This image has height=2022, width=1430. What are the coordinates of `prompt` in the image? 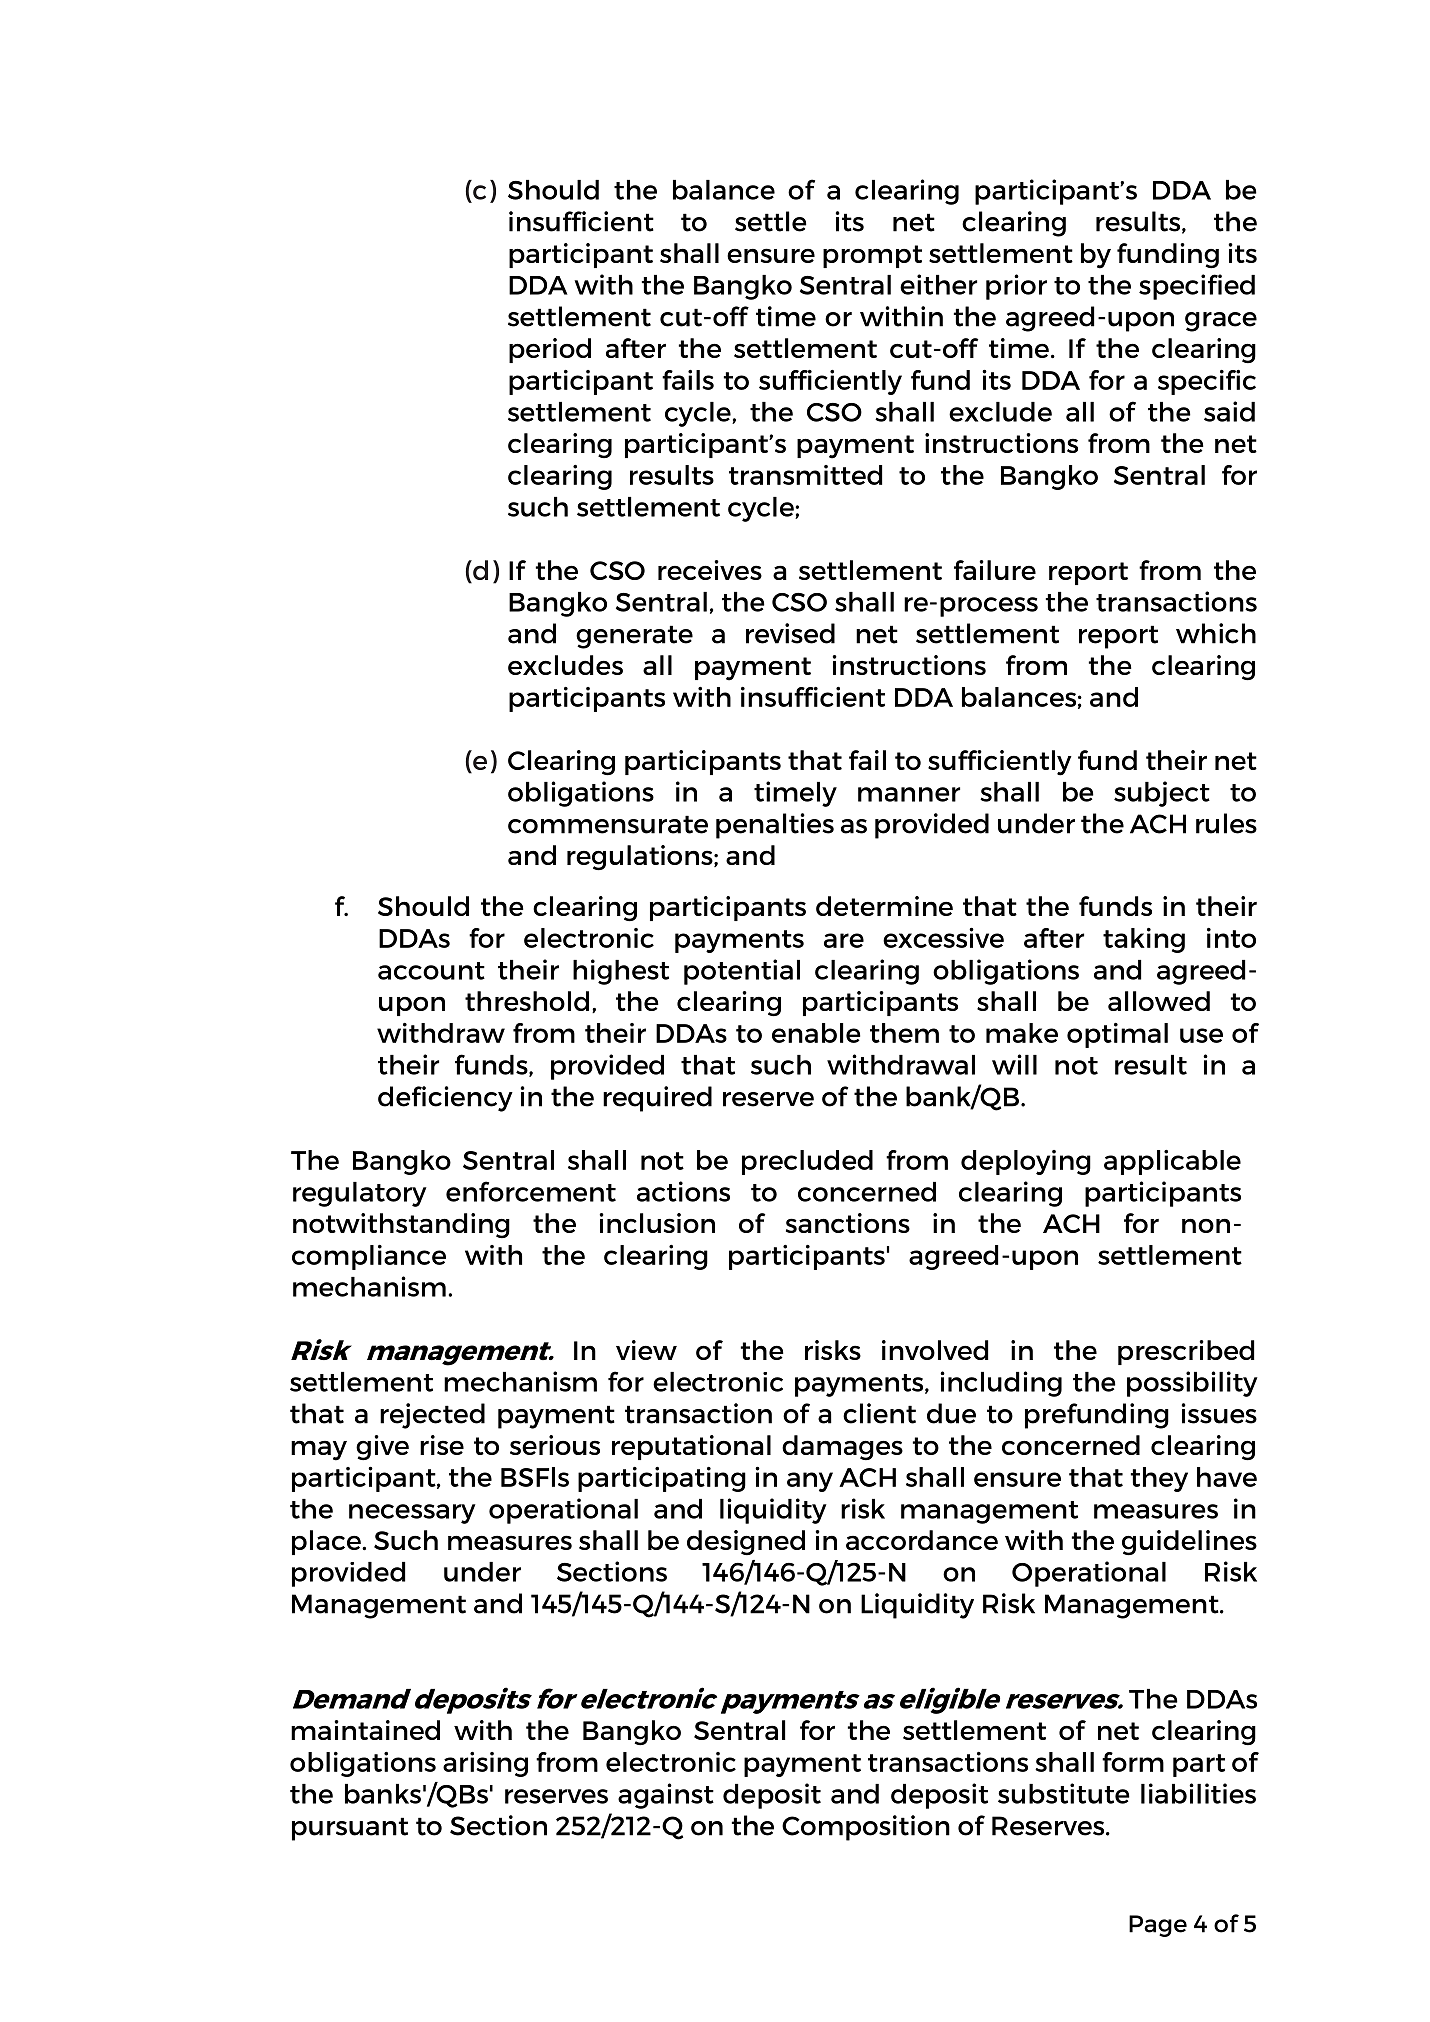 It's located at (872, 256).
